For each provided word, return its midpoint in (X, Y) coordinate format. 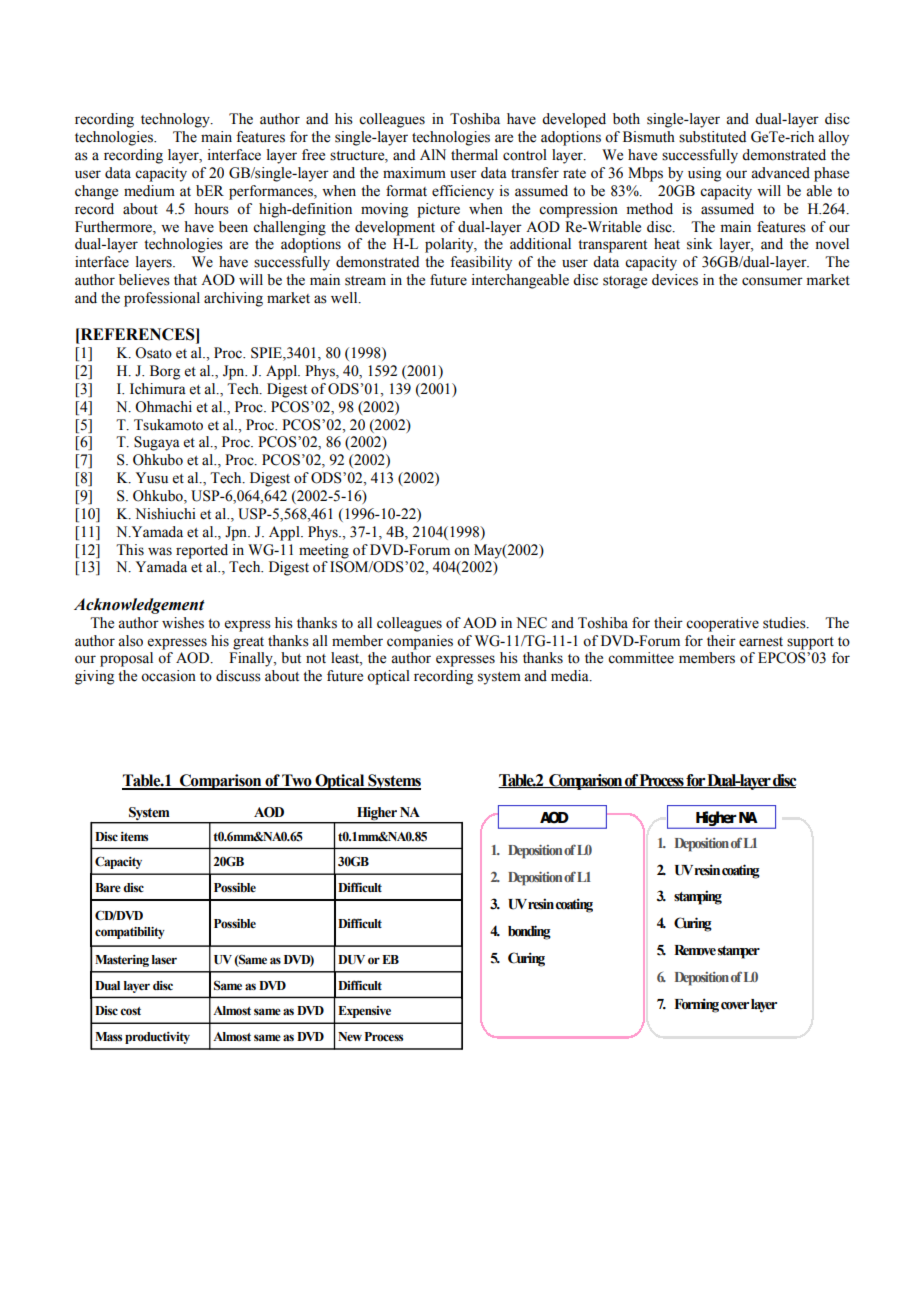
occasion (168, 676)
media (571, 676)
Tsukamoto (168, 425)
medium (149, 191)
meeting (324, 551)
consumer (772, 281)
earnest (761, 642)
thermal (474, 155)
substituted (712, 137)
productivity (157, 1038)
